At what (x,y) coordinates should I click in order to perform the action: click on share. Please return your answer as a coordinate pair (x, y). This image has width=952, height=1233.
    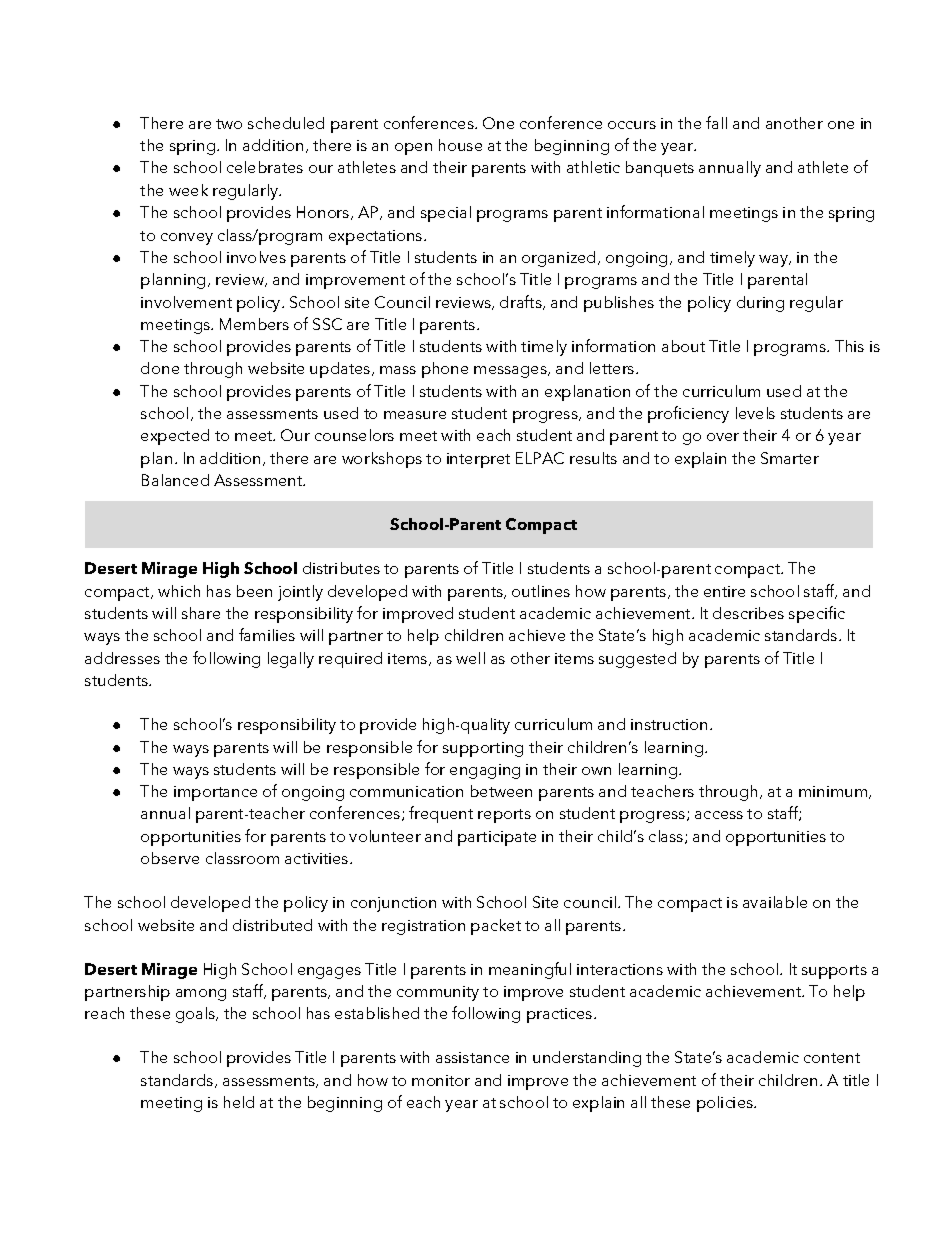
    Looking at the image, I should click on (201, 613).
